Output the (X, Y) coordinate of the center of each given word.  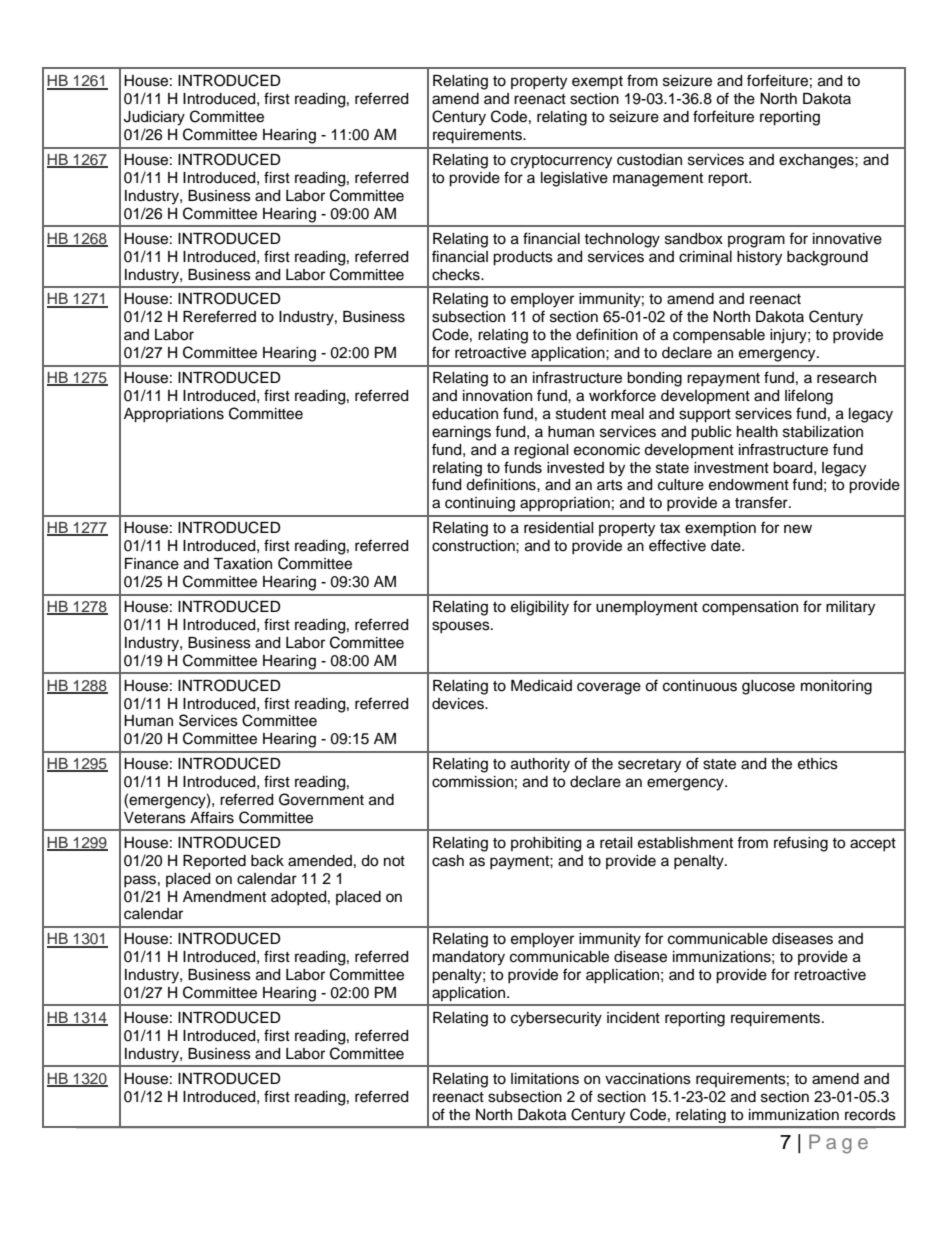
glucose (768, 687)
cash (448, 861)
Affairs (212, 817)
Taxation (242, 564)
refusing (801, 844)
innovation (497, 396)
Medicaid (541, 686)
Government (321, 799)
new (798, 529)
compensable (719, 336)
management (658, 180)
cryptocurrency (561, 162)
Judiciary (154, 118)
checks (457, 275)
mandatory (469, 958)
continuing (480, 504)
